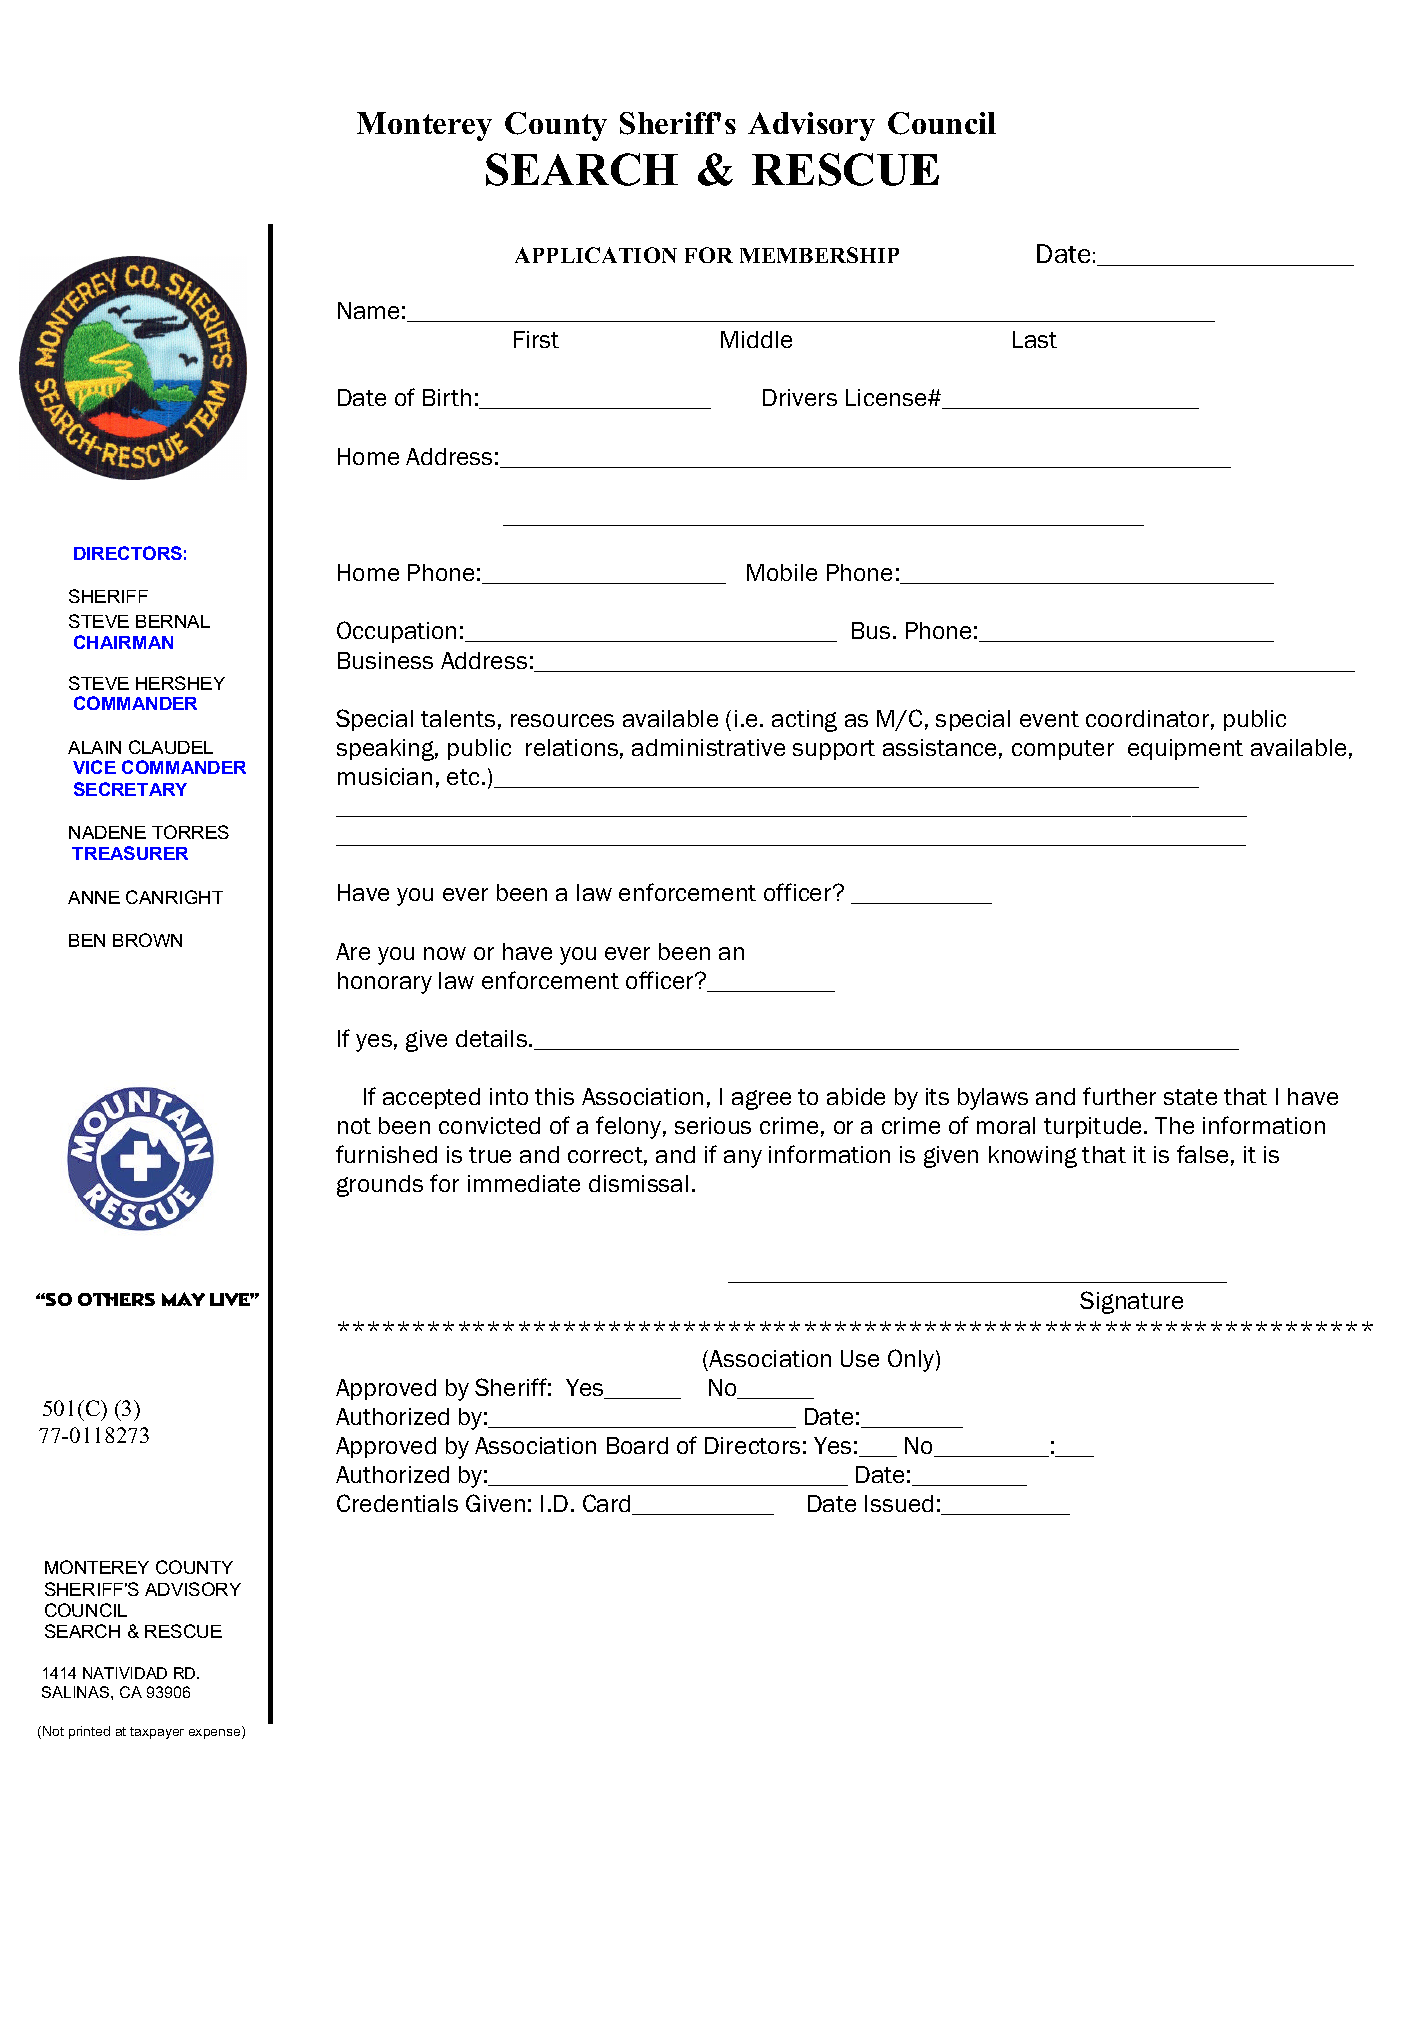 The image size is (1427, 2019). Describe the element at coordinates (157, 1733) in the screenshot. I see `taxpayer` at that location.
